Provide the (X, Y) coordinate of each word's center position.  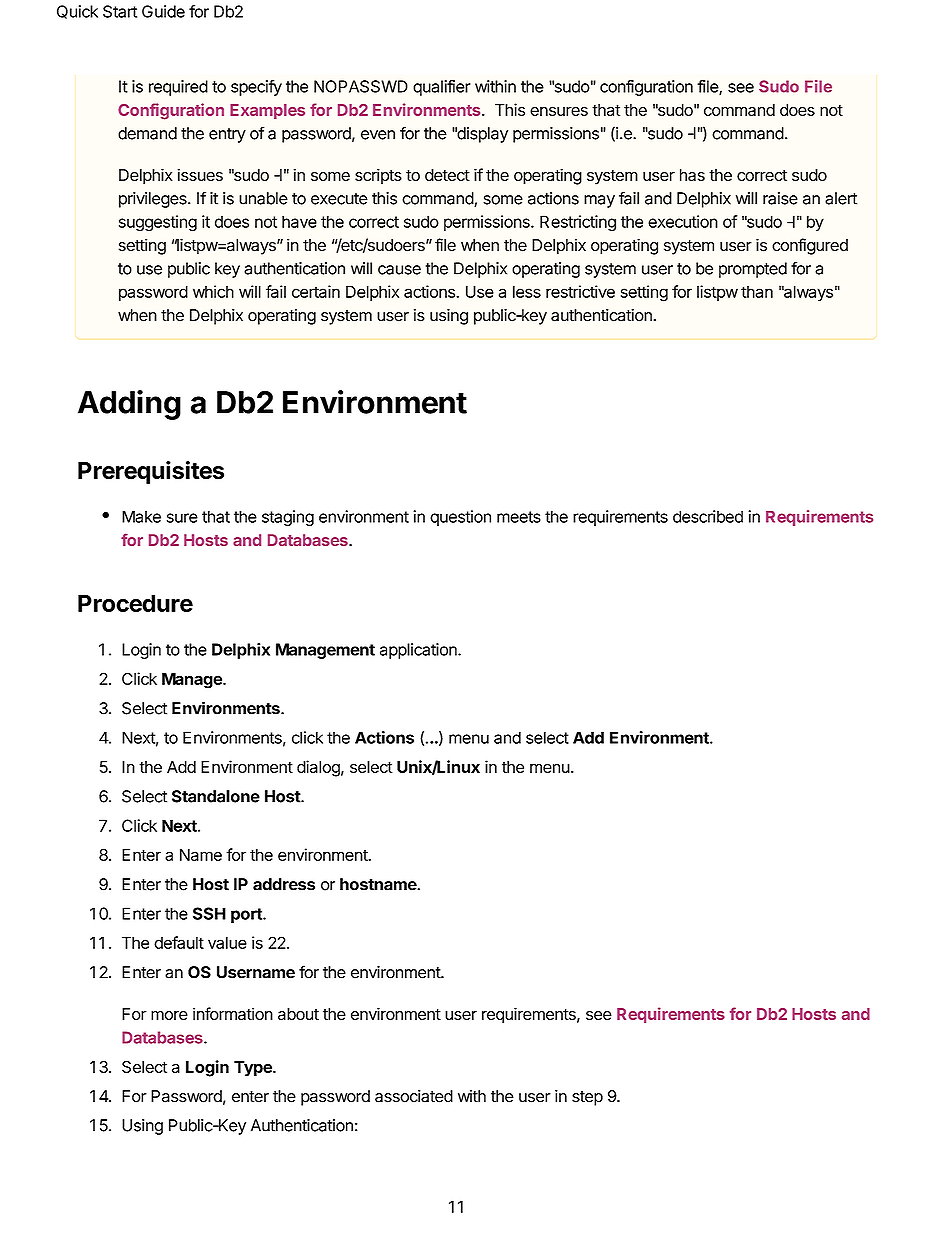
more (169, 1015)
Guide (163, 11)
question (460, 518)
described (708, 516)
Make (141, 516)
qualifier (442, 88)
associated (414, 1096)
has (692, 175)
